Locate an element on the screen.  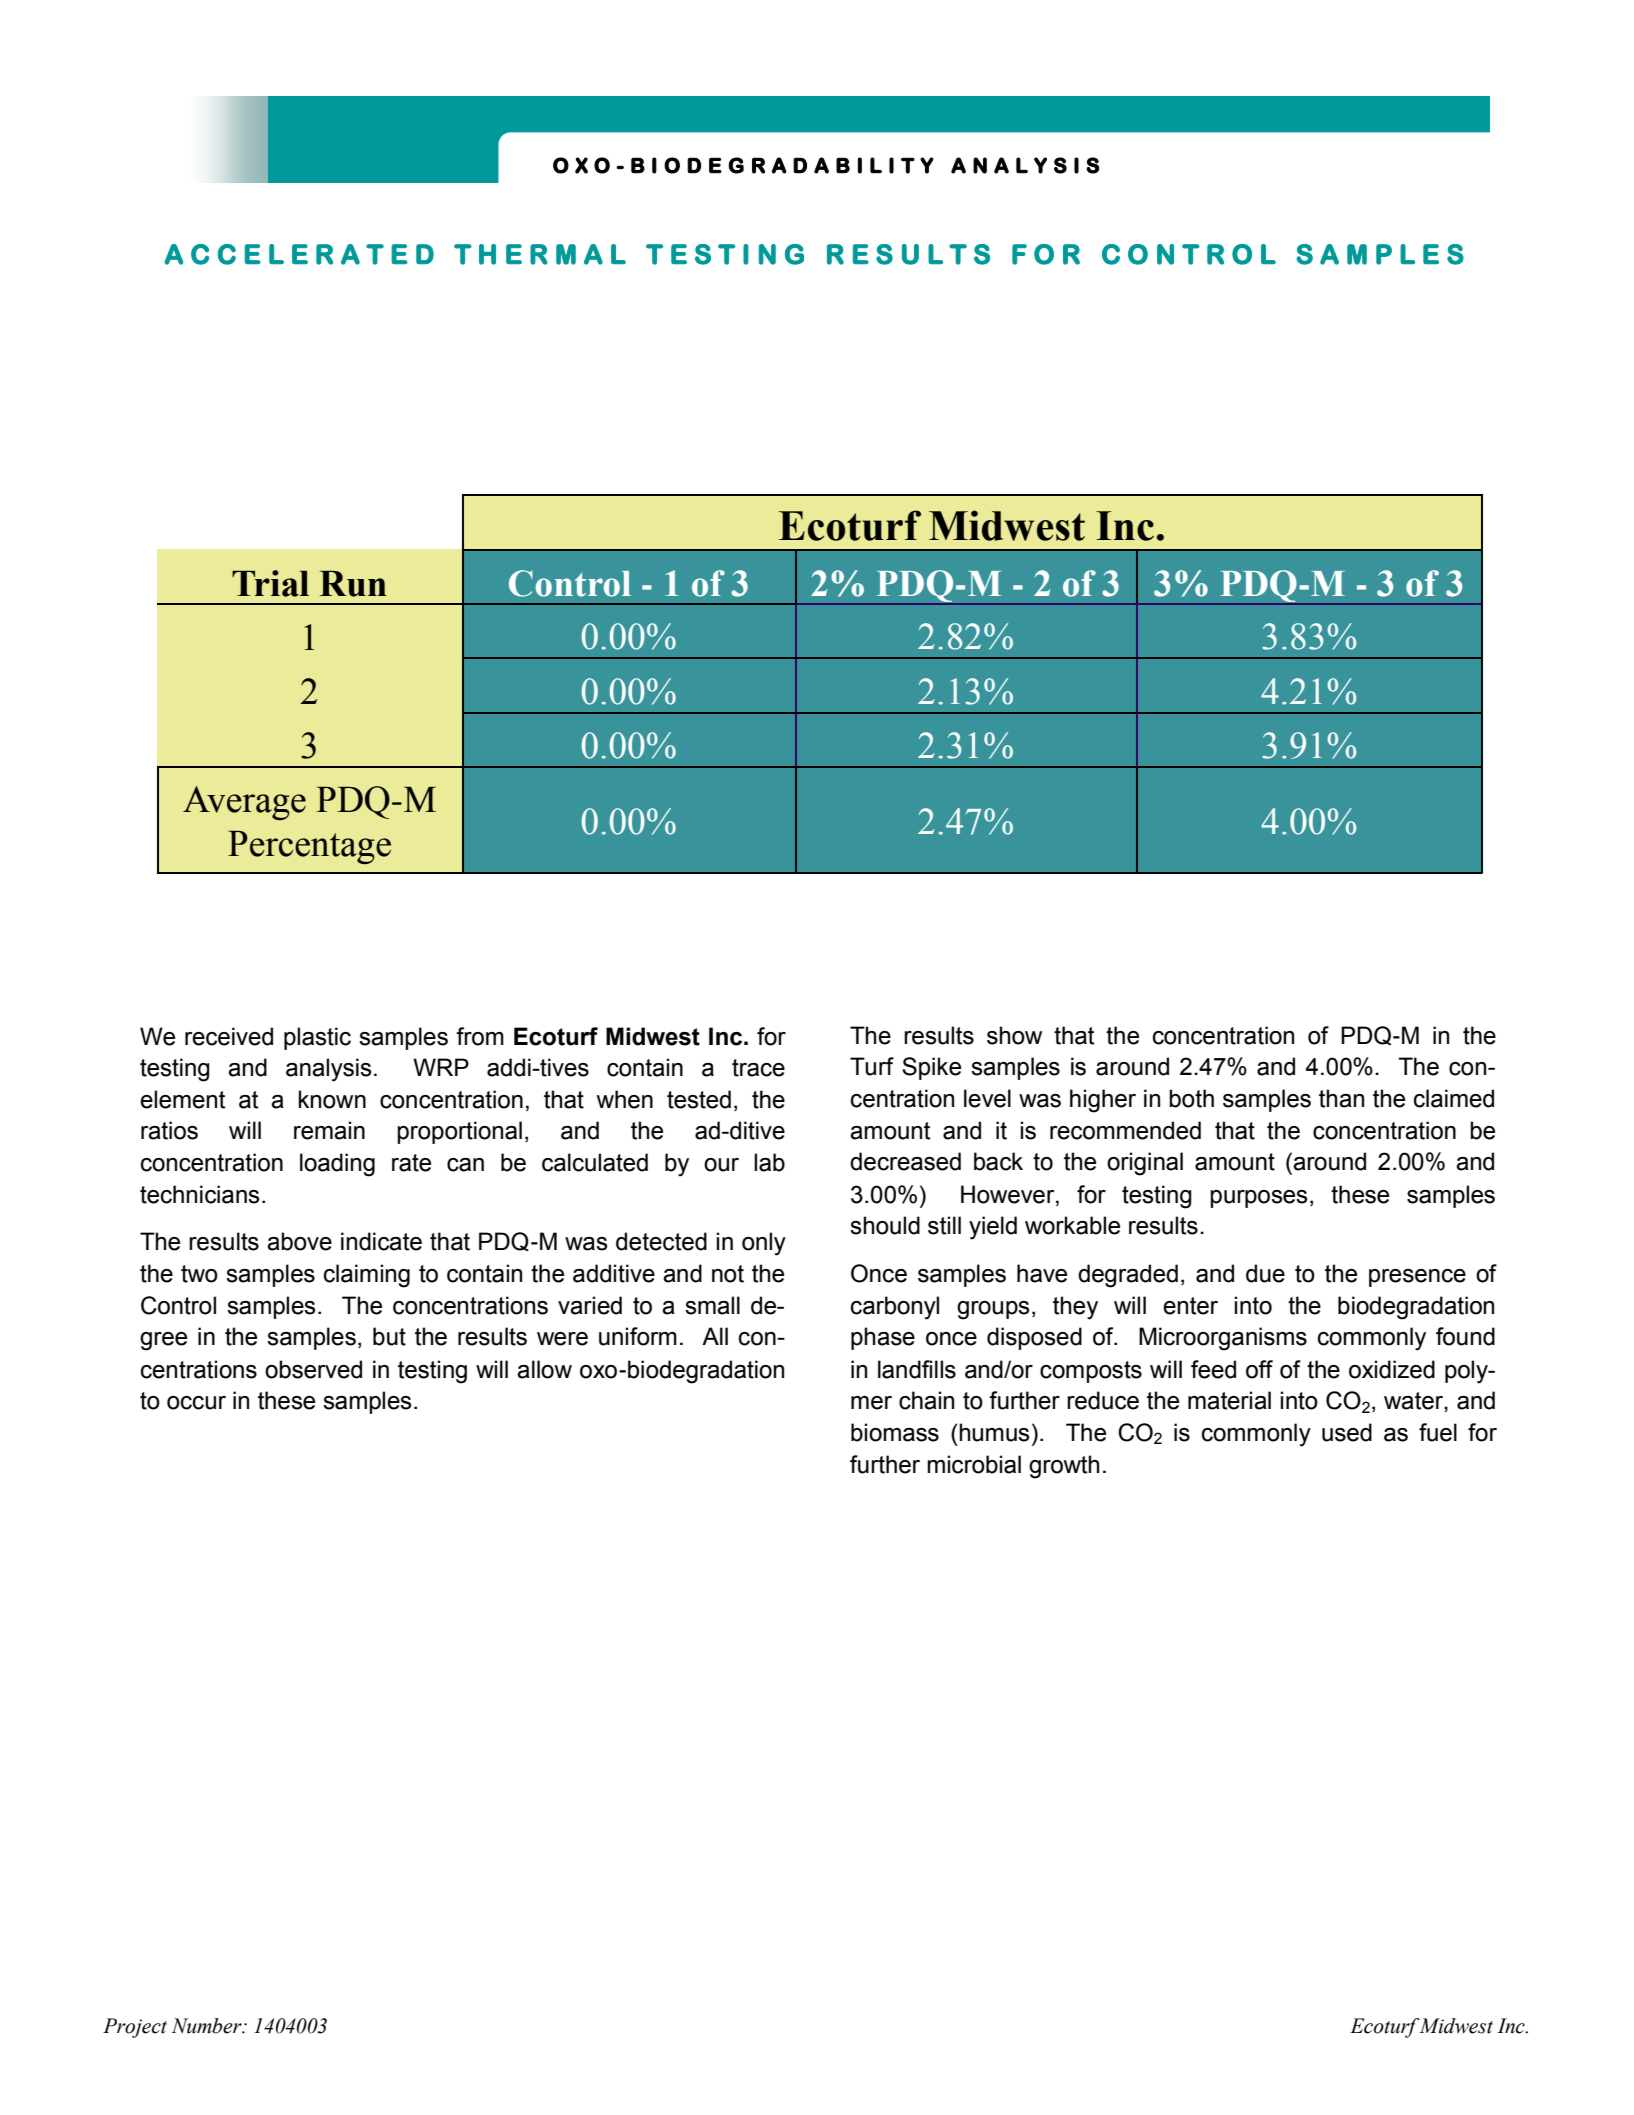
due is located at coordinates (1265, 1273).
